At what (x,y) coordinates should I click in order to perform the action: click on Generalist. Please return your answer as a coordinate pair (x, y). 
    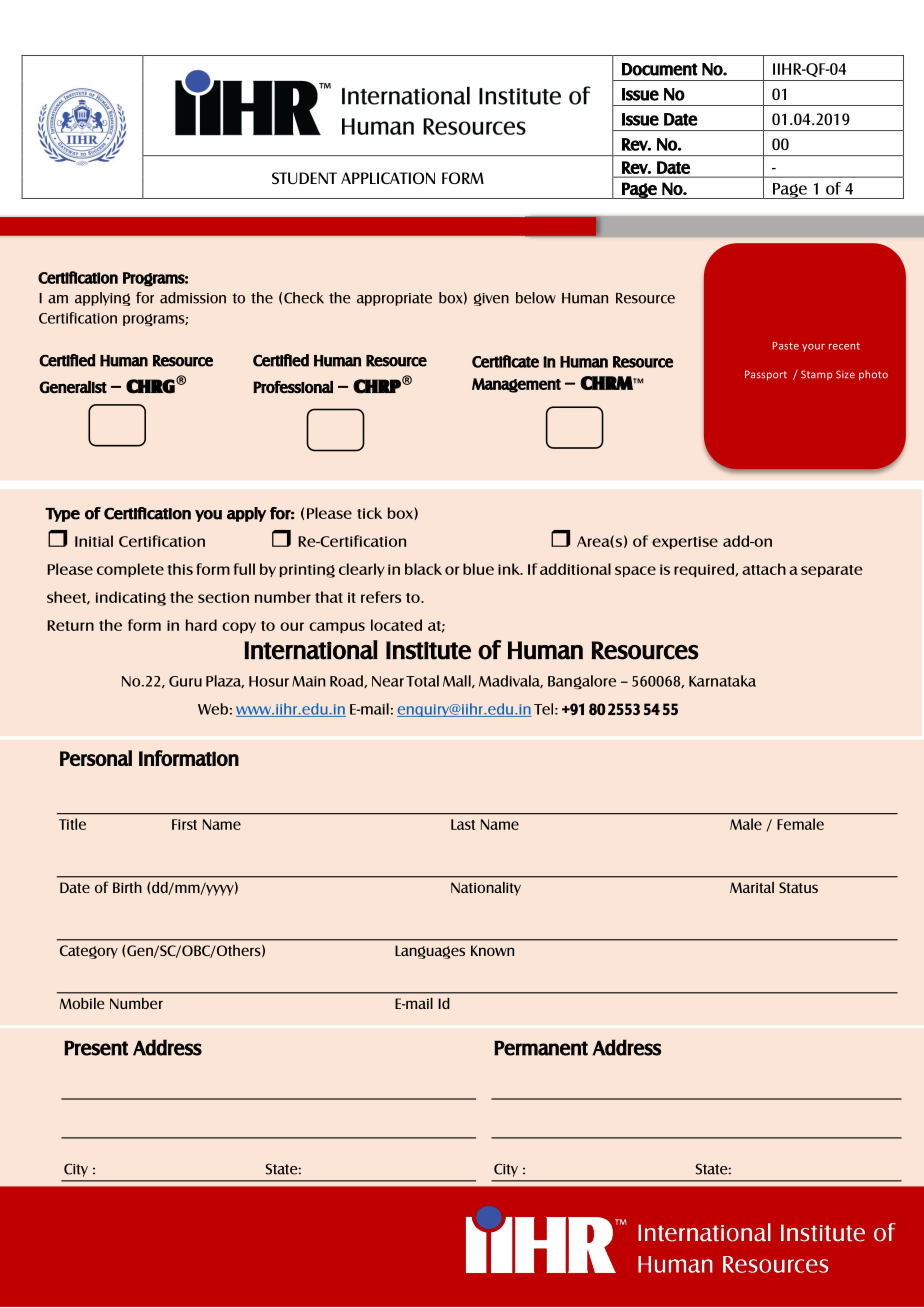
    Looking at the image, I should click on (73, 387).
